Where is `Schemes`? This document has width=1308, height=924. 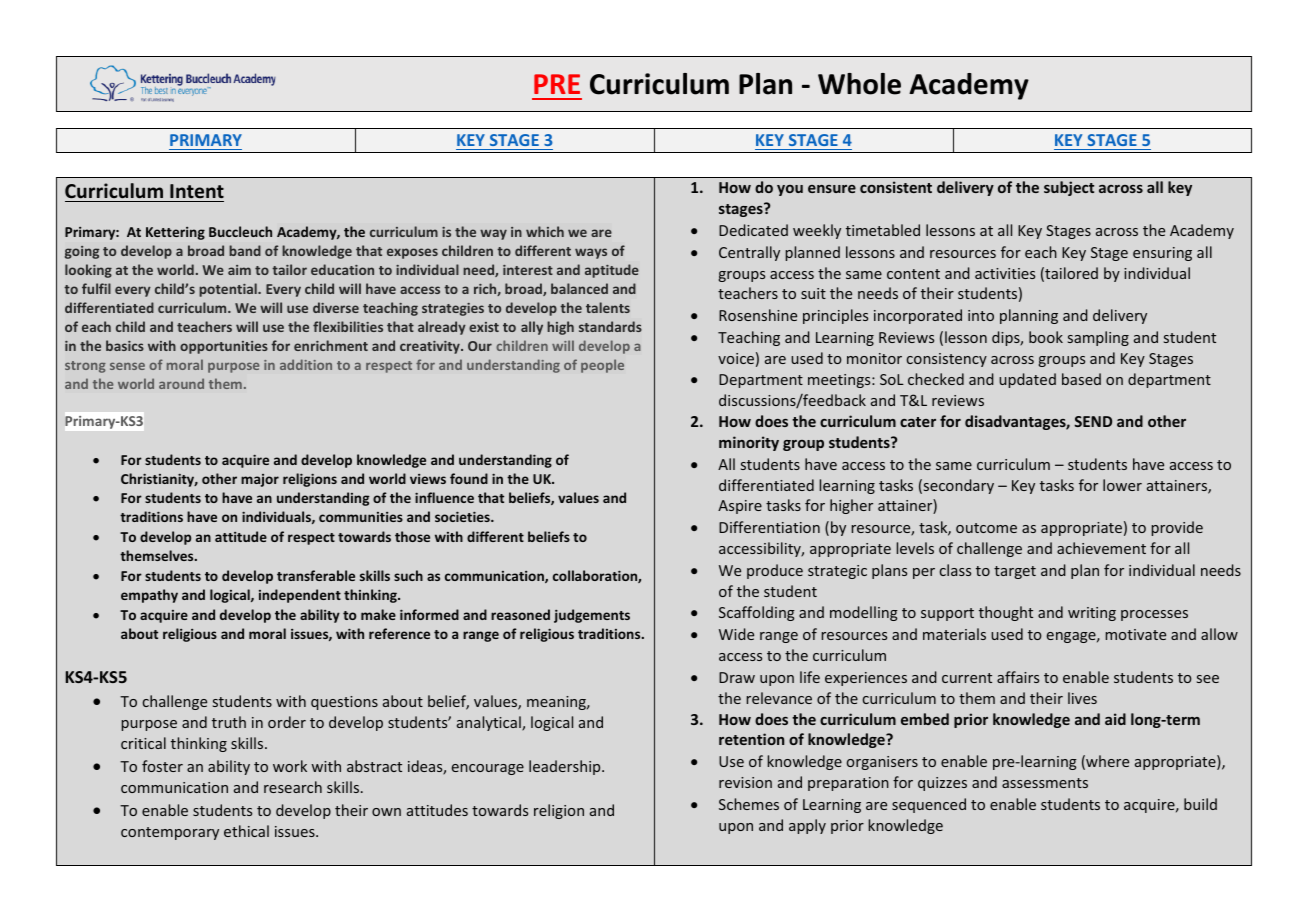 Schemes is located at coordinates (749, 804).
